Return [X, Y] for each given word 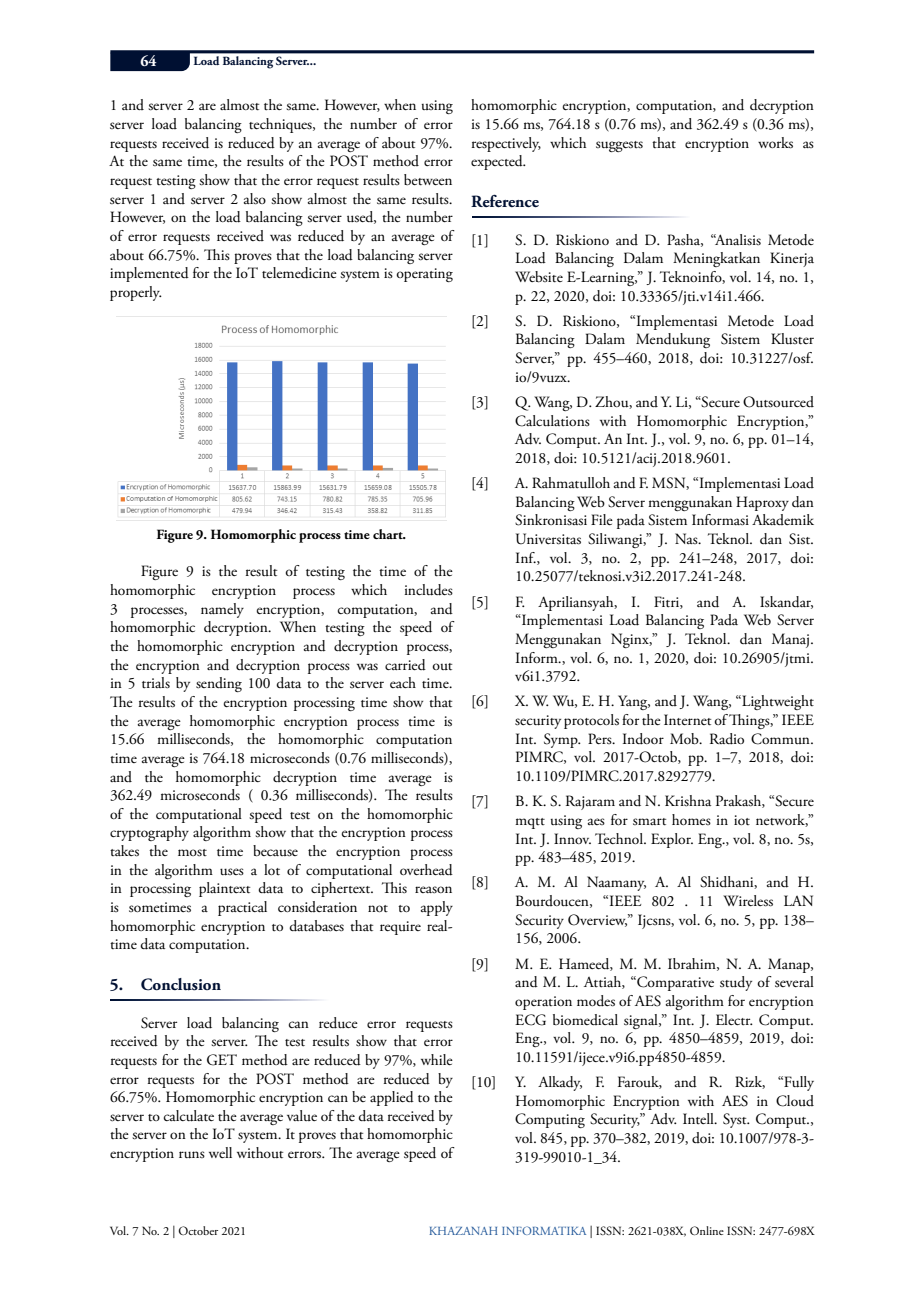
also [255, 199]
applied [392, 1098]
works [775, 143]
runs [192, 1155]
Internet [687, 720]
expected [498, 162]
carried [405, 665]
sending [219, 684]
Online [707, 1230]
